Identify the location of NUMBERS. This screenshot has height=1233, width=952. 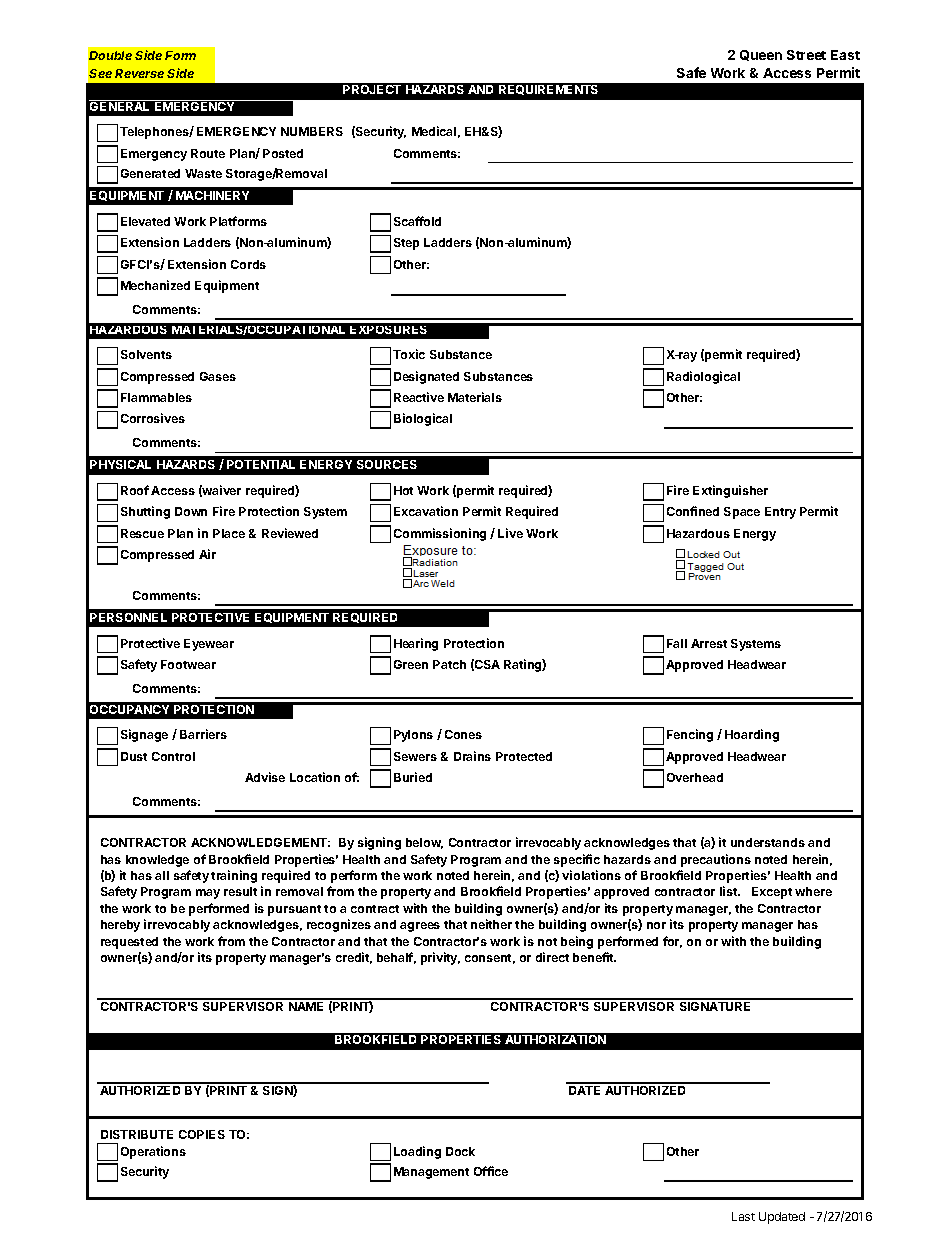
(312, 131).
